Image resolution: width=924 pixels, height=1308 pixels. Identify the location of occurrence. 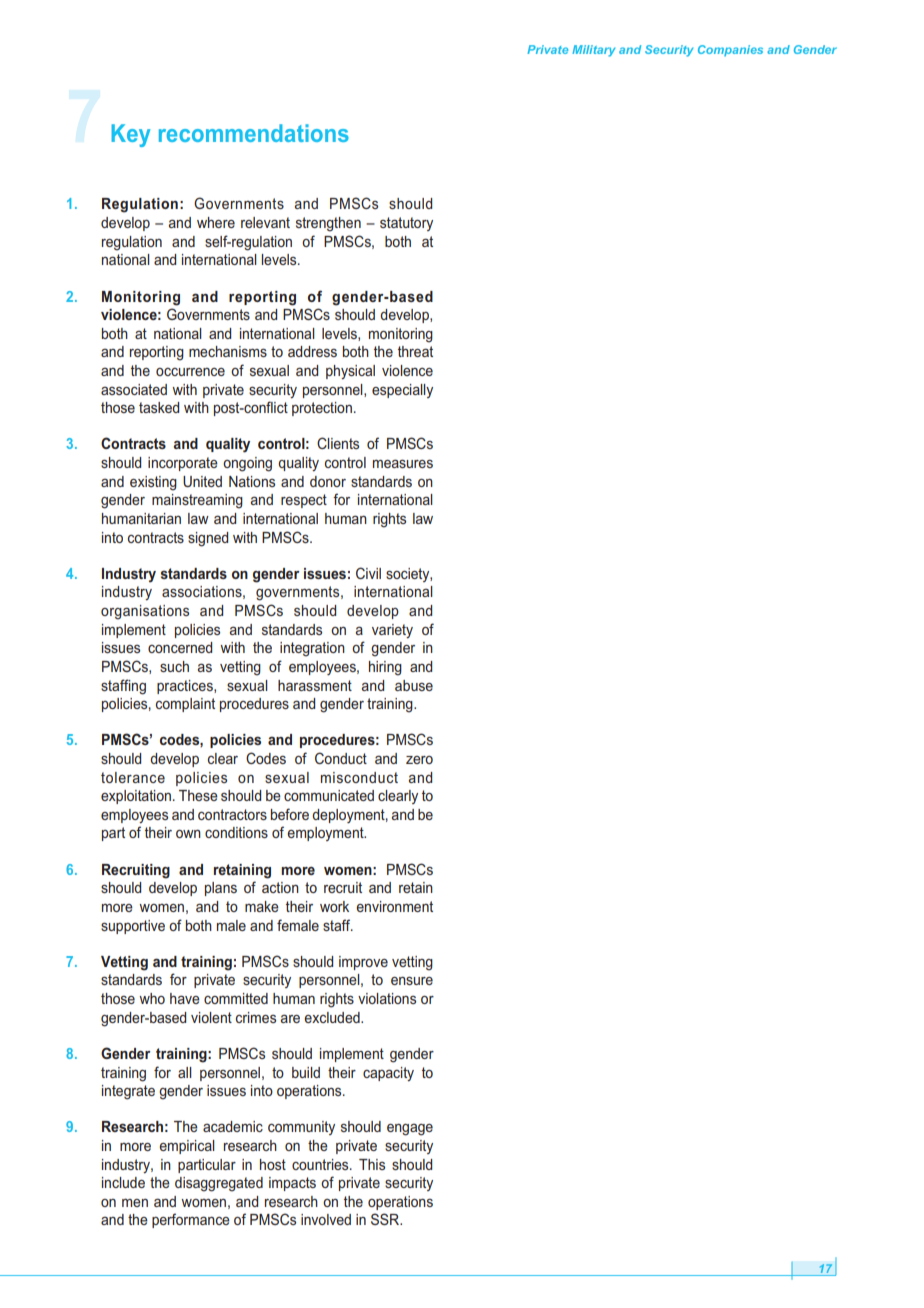
(190, 372).
